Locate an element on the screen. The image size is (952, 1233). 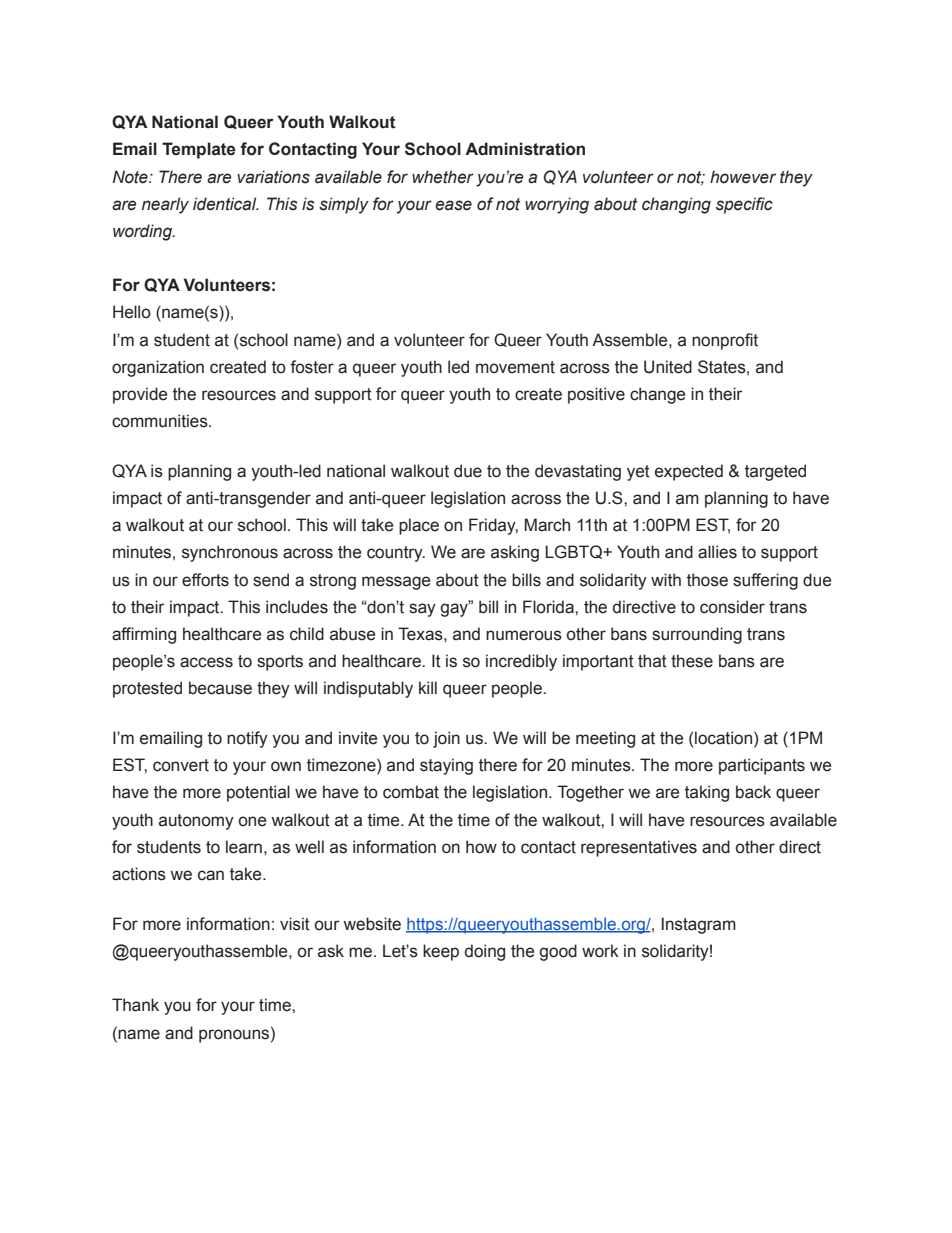
whether is located at coordinates (443, 177).
